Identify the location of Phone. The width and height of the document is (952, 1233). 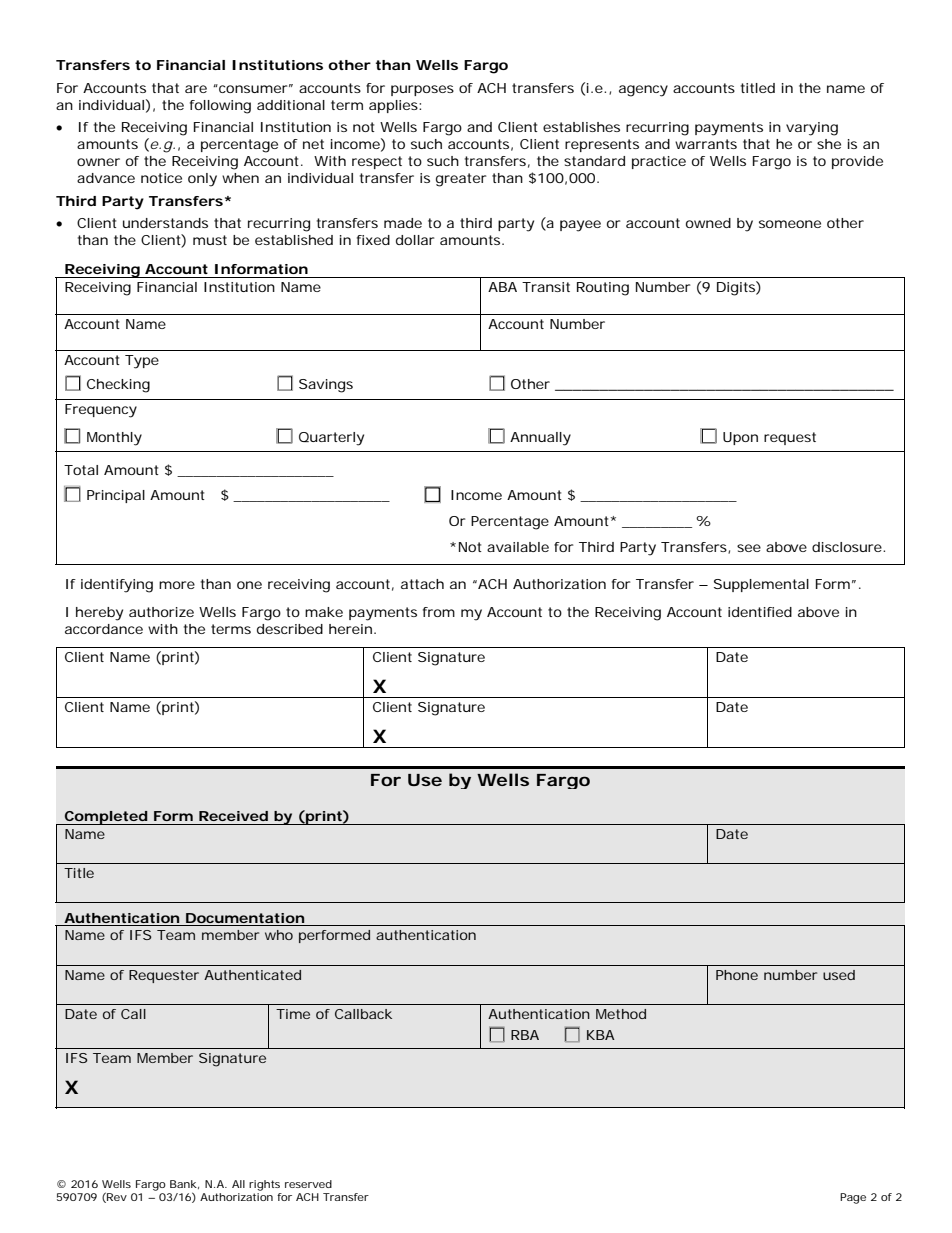
(737, 975).
